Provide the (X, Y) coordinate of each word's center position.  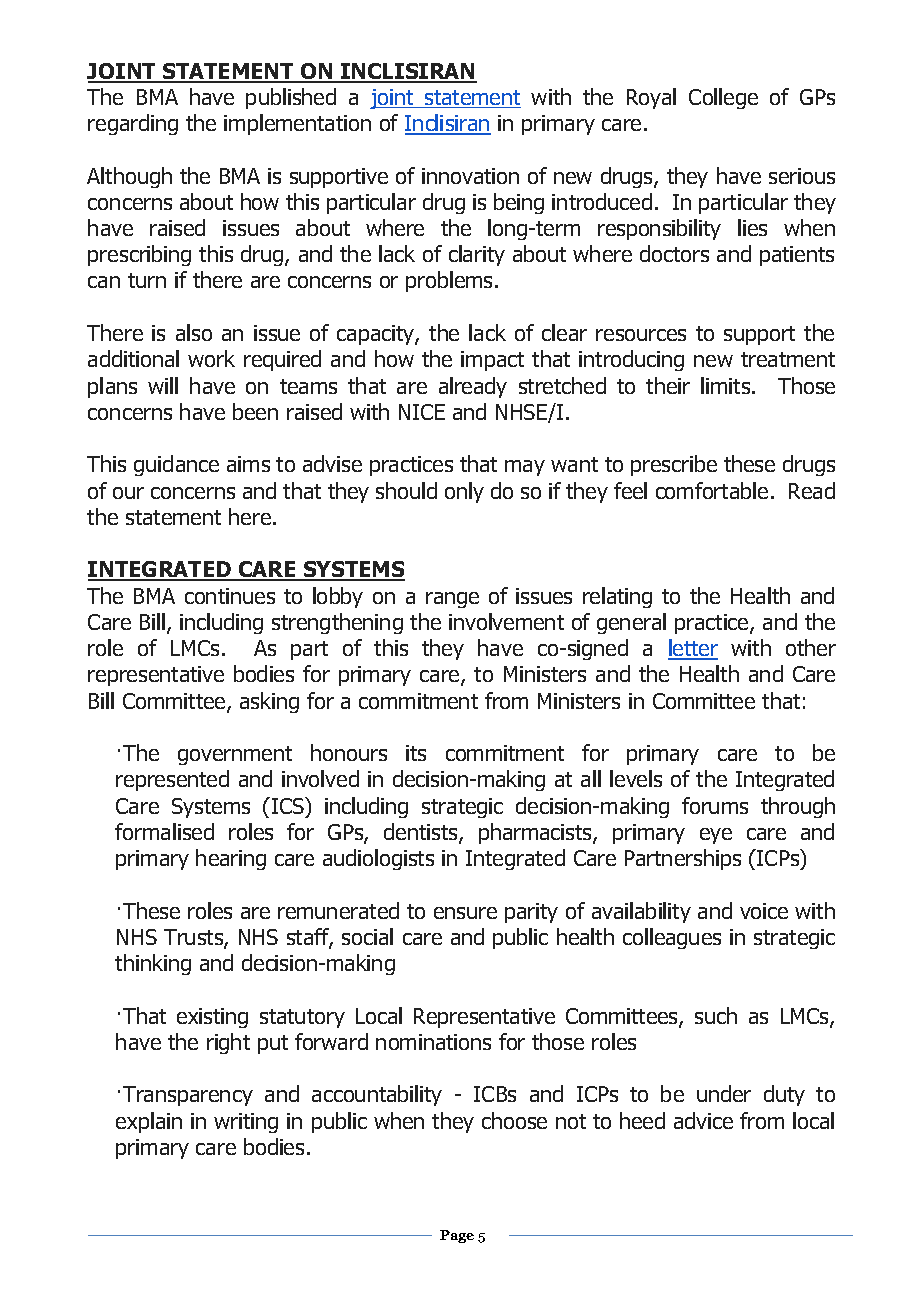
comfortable (712, 490)
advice (703, 1120)
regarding (133, 124)
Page (457, 1236)
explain (149, 1122)
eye (716, 836)
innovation (470, 176)
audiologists (378, 859)
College (723, 98)
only (464, 492)
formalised (164, 831)
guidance (176, 465)
